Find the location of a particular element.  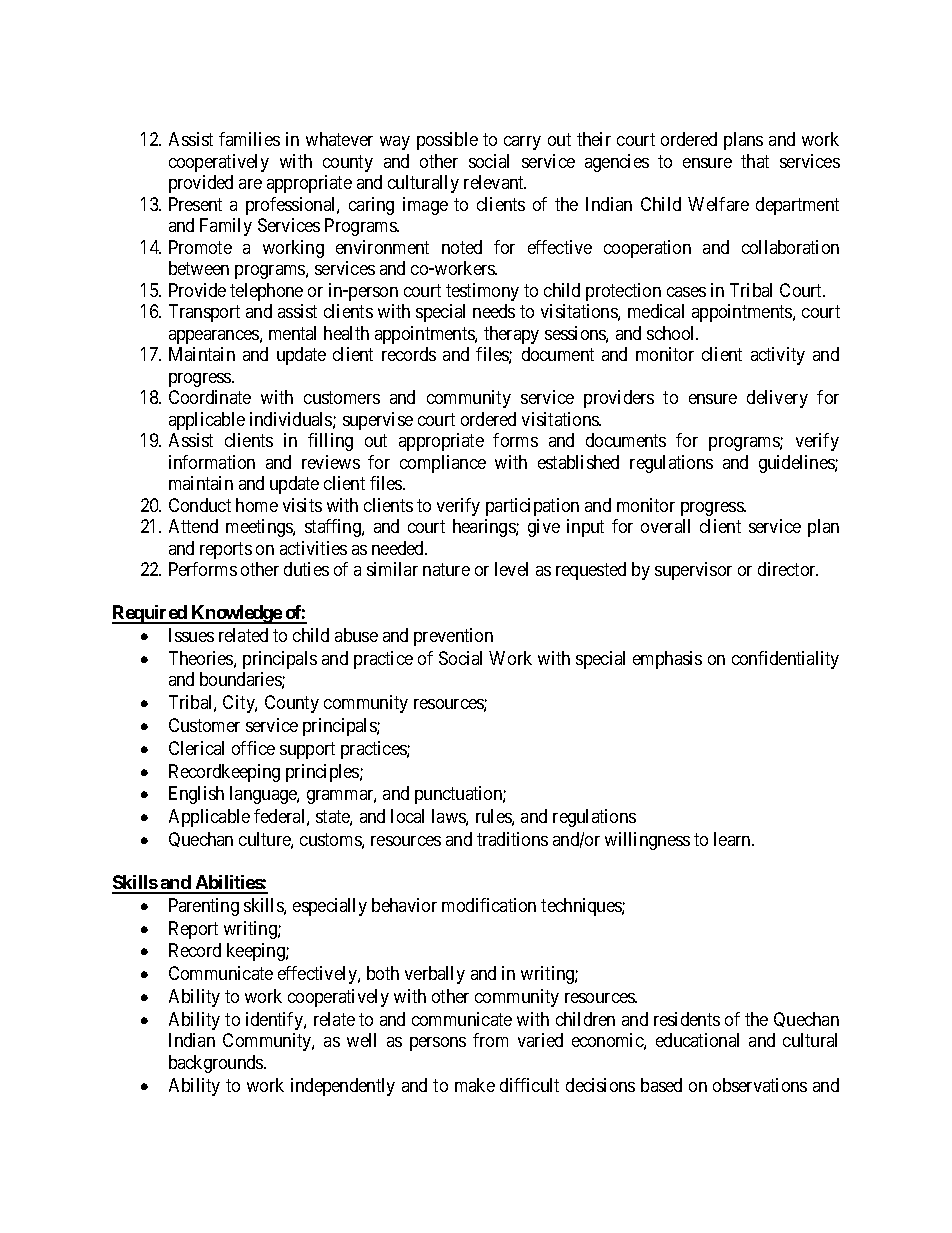

office is located at coordinates (253, 748).
